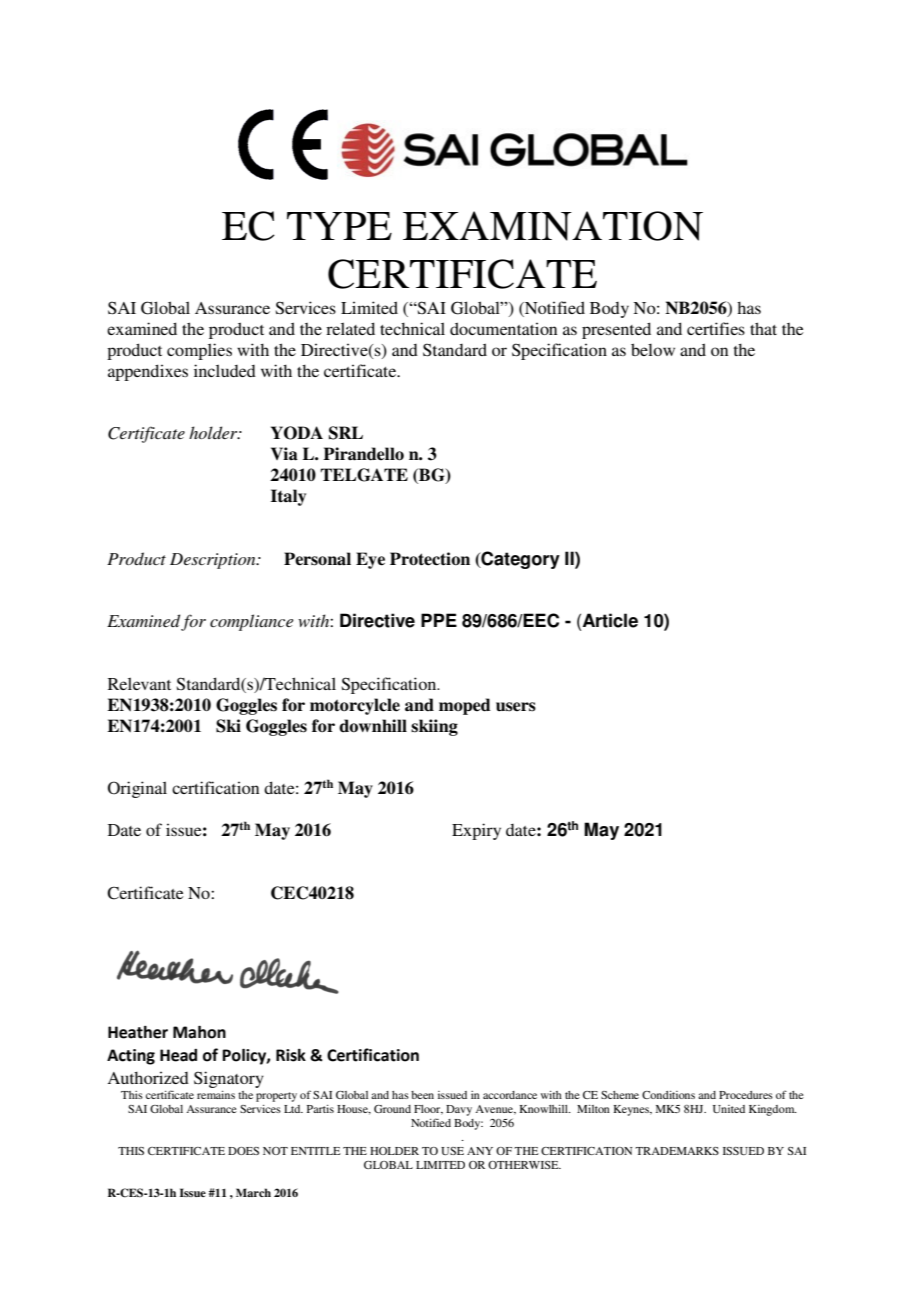  I want to click on complies, so click(199, 351).
